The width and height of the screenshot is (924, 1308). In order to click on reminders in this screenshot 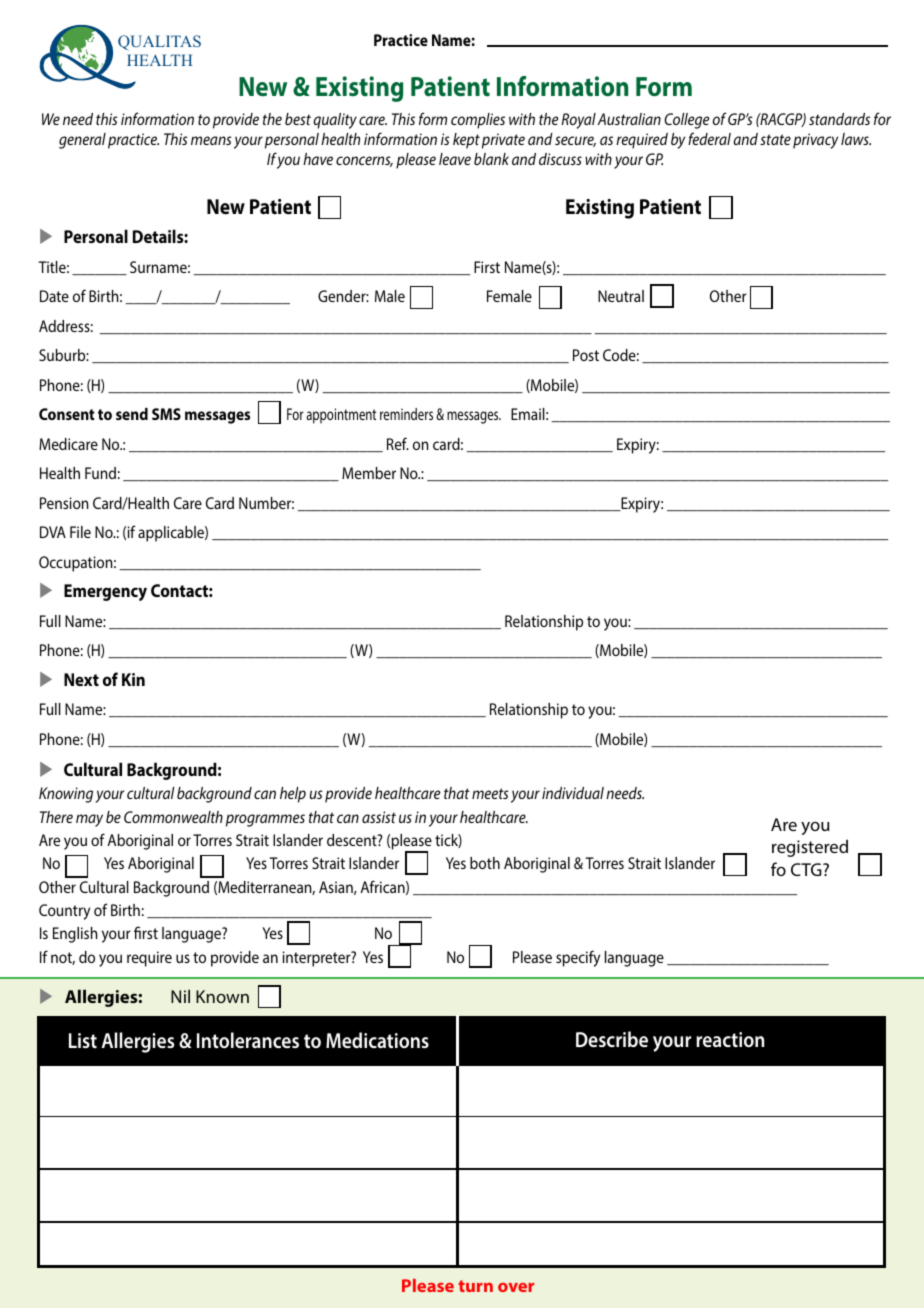, I will do `click(406, 414)`.
